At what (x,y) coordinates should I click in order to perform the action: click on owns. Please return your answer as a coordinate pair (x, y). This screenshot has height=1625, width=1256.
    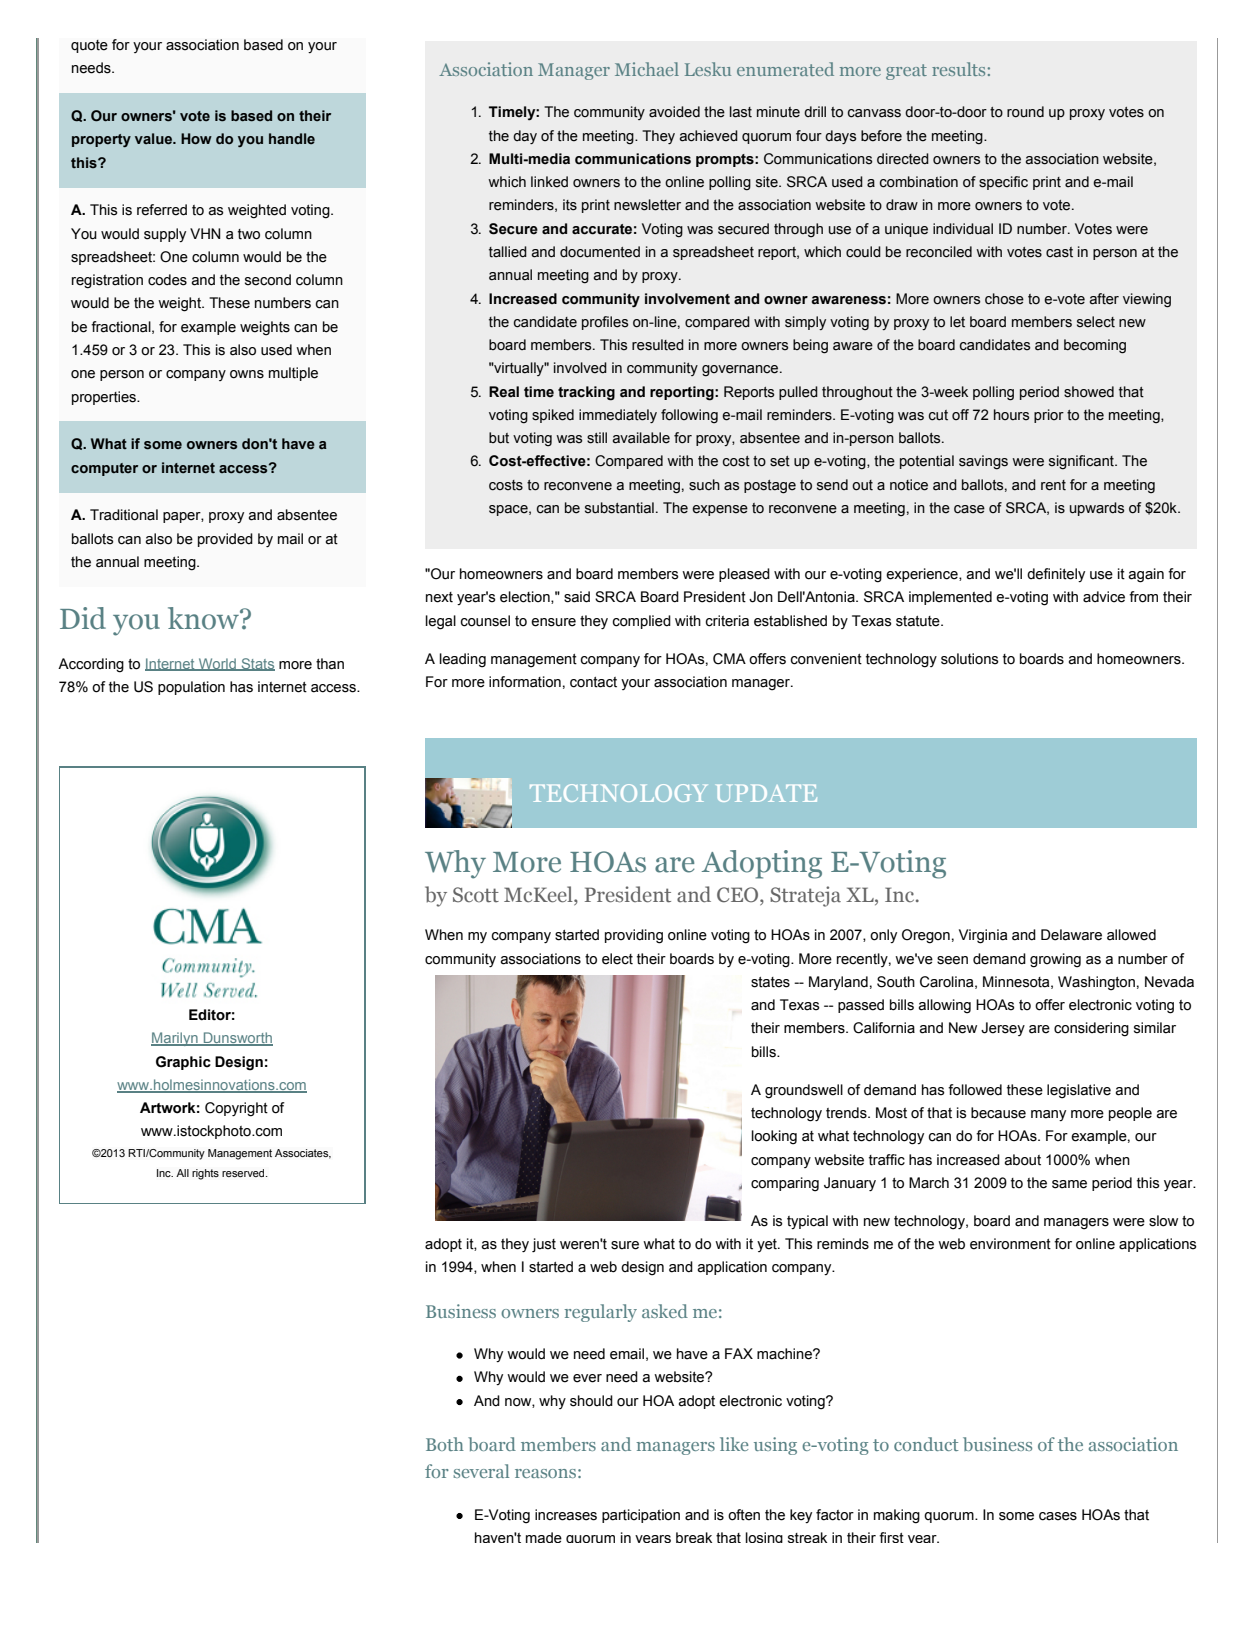
    Looking at the image, I should click on (247, 374).
